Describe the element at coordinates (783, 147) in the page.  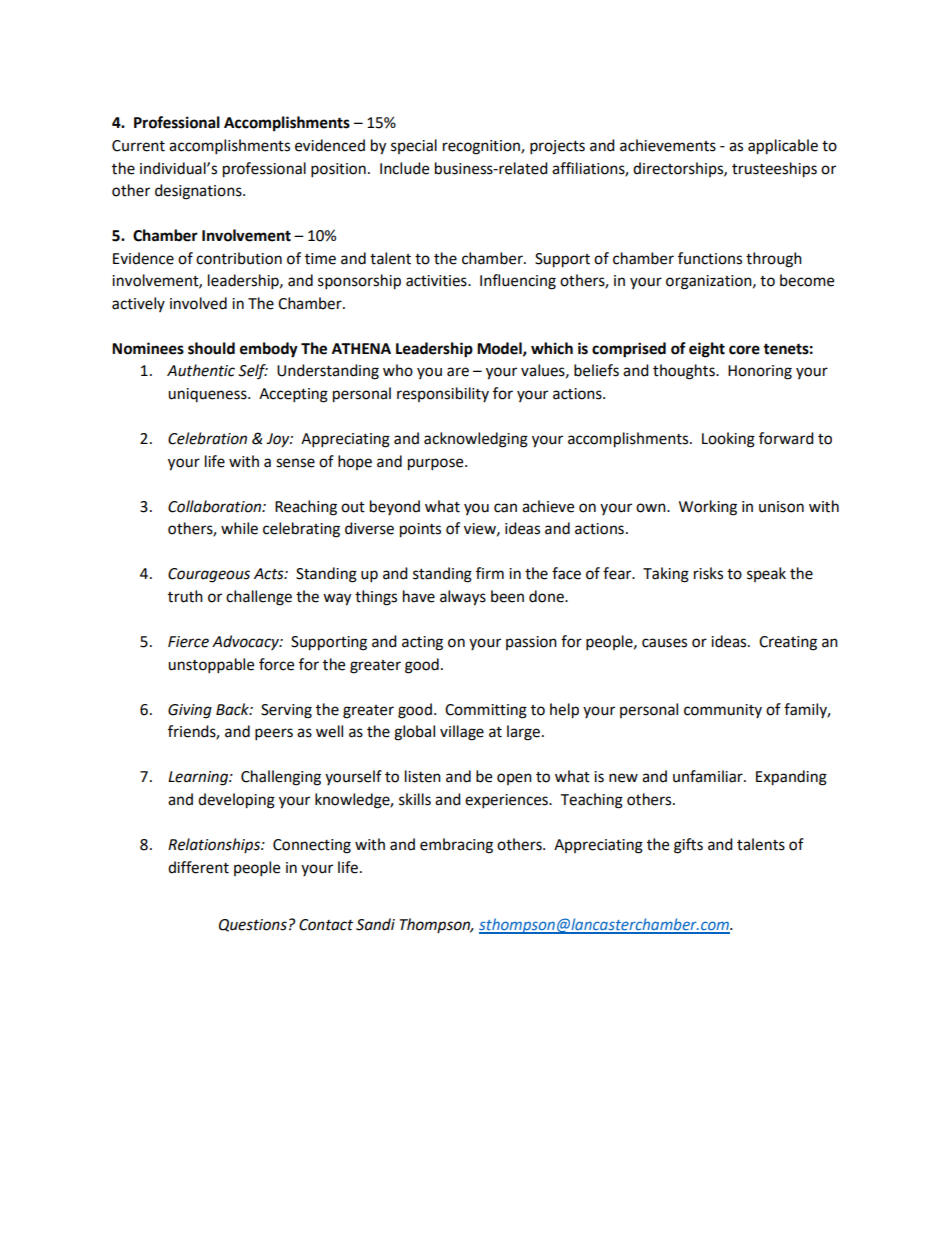
I see `applicable` at that location.
